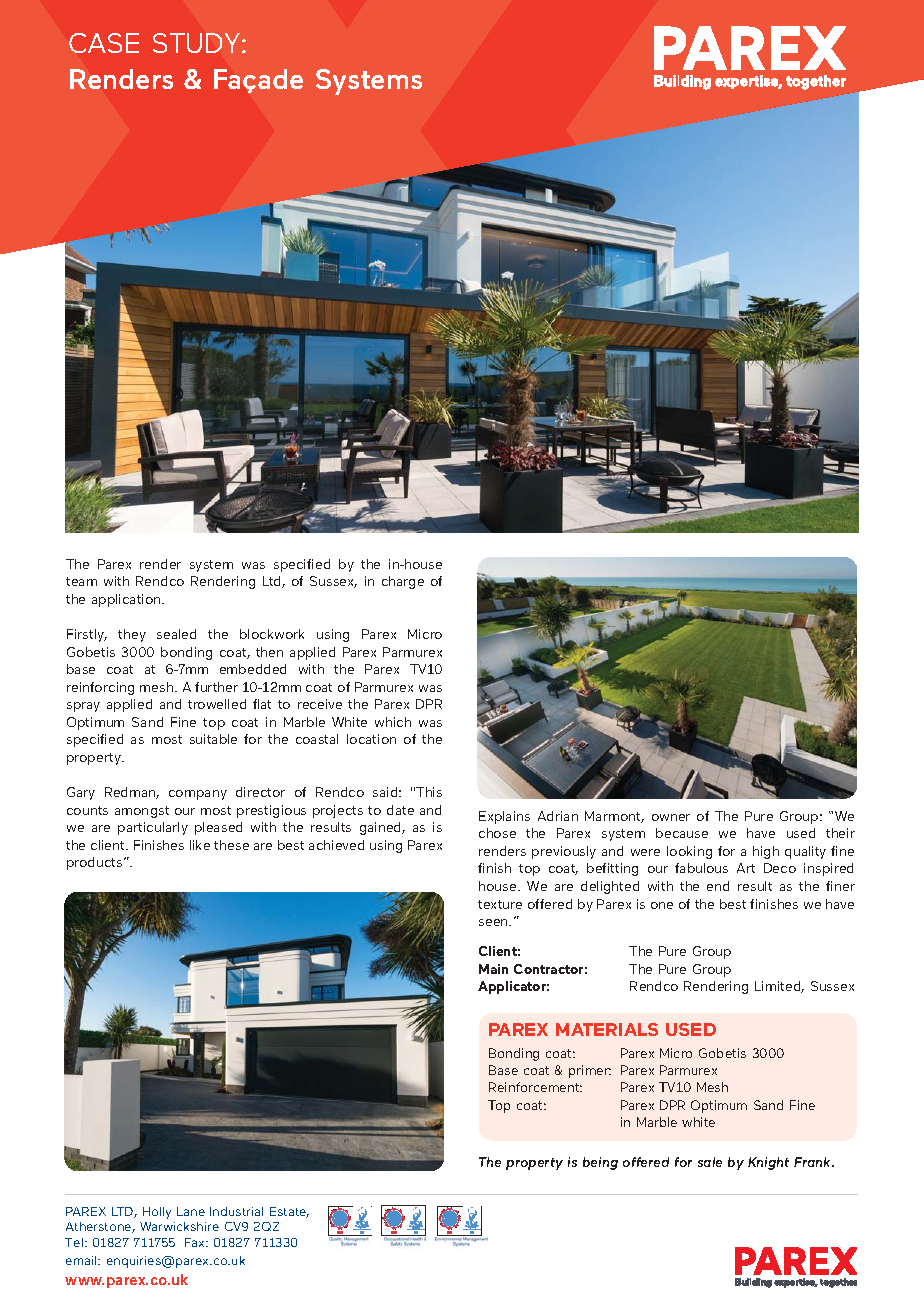 The width and height of the screenshot is (924, 1308). I want to click on Warwickshire, so click(179, 1226).
